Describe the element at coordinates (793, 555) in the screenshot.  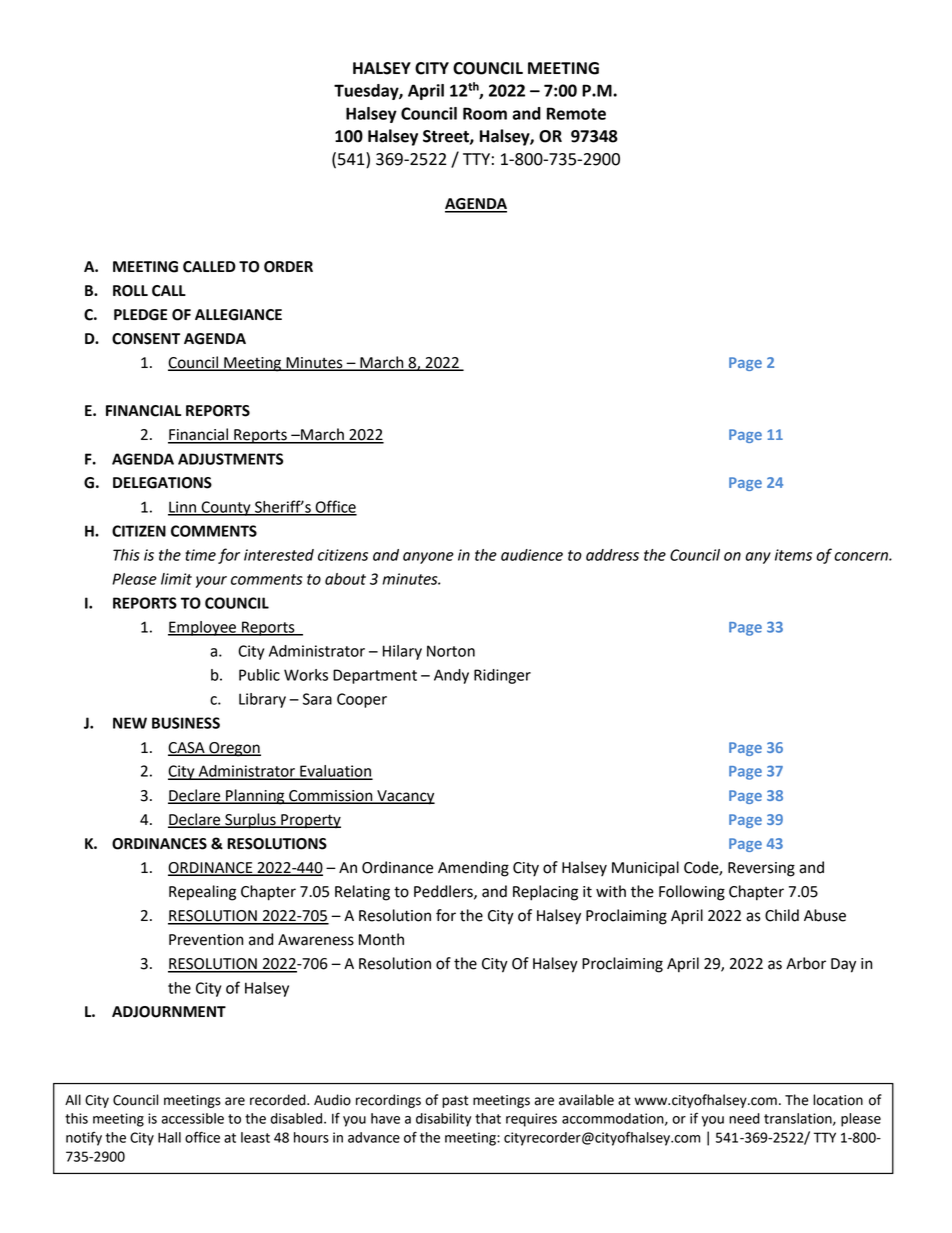
I see `items` at that location.
